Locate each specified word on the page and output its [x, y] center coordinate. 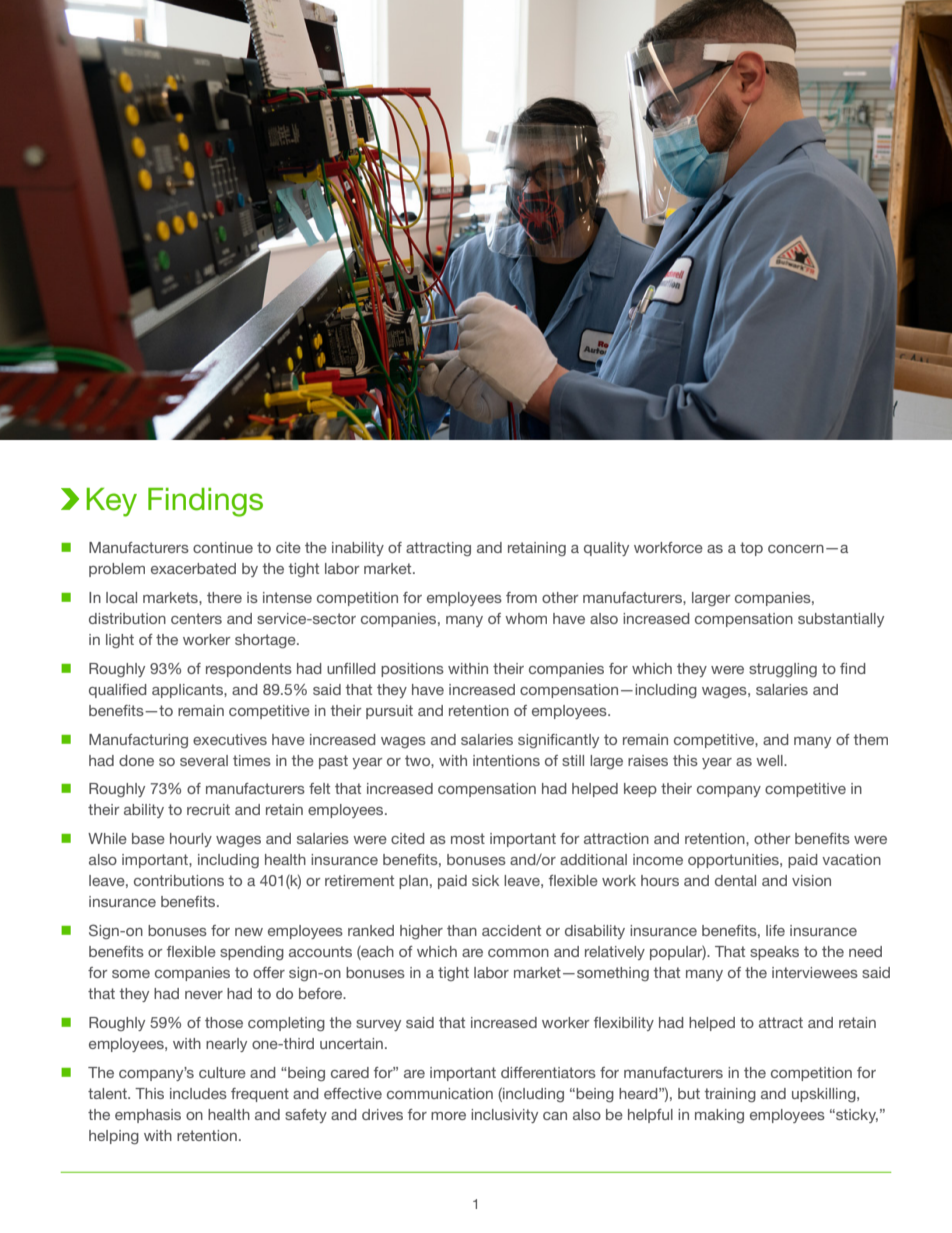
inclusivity [504, 1116]
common [518, 953]
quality [606, 549]
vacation [851, 859]
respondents [249, 670]
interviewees [815, 972]
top [751, 549]
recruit [208, 809]
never [204, 995]
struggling [783, 670]
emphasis [148, 1116]
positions [412, 670]
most [468, 838]
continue [223, 547]
